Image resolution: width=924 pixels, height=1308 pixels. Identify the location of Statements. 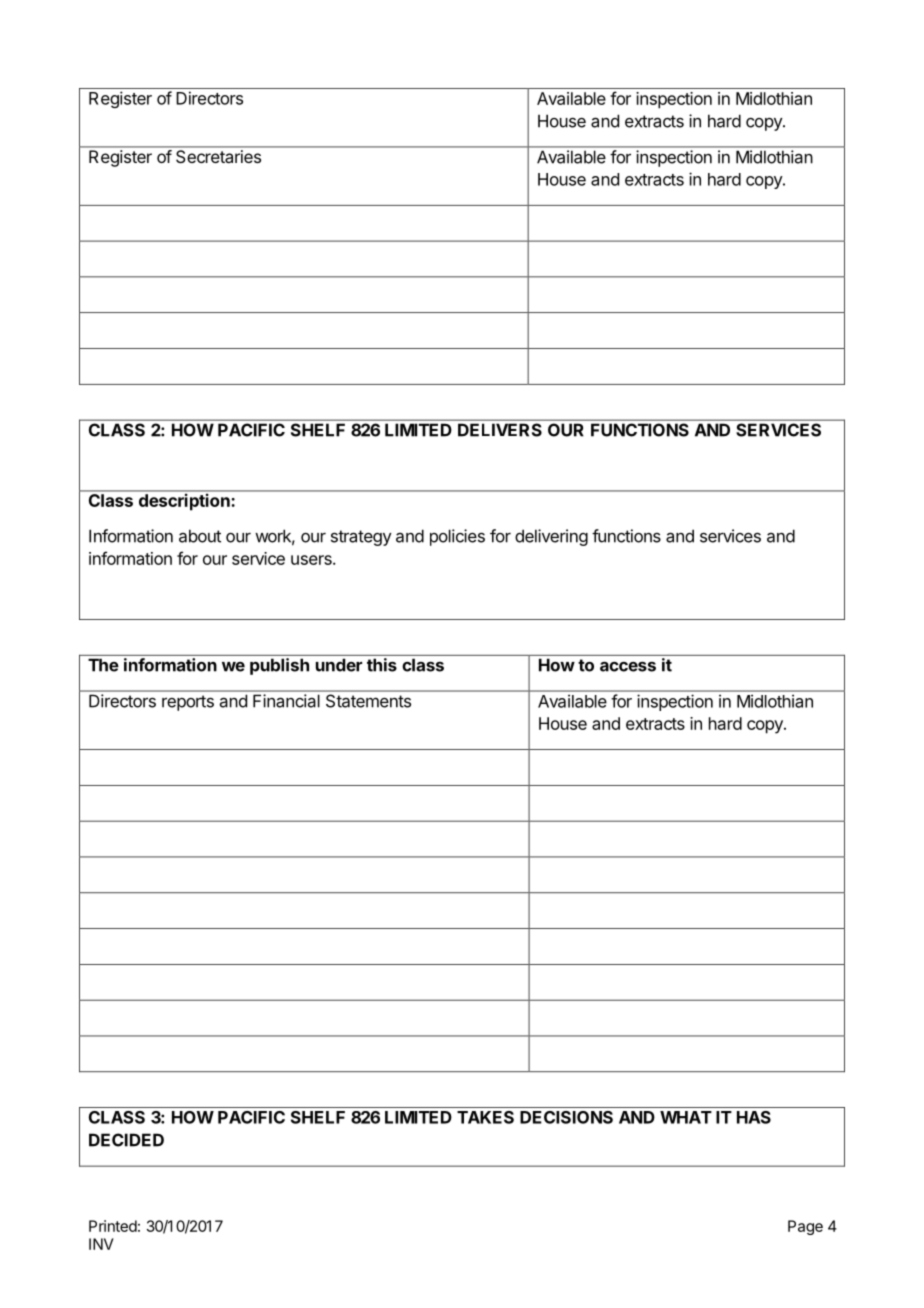
(368, 701).
